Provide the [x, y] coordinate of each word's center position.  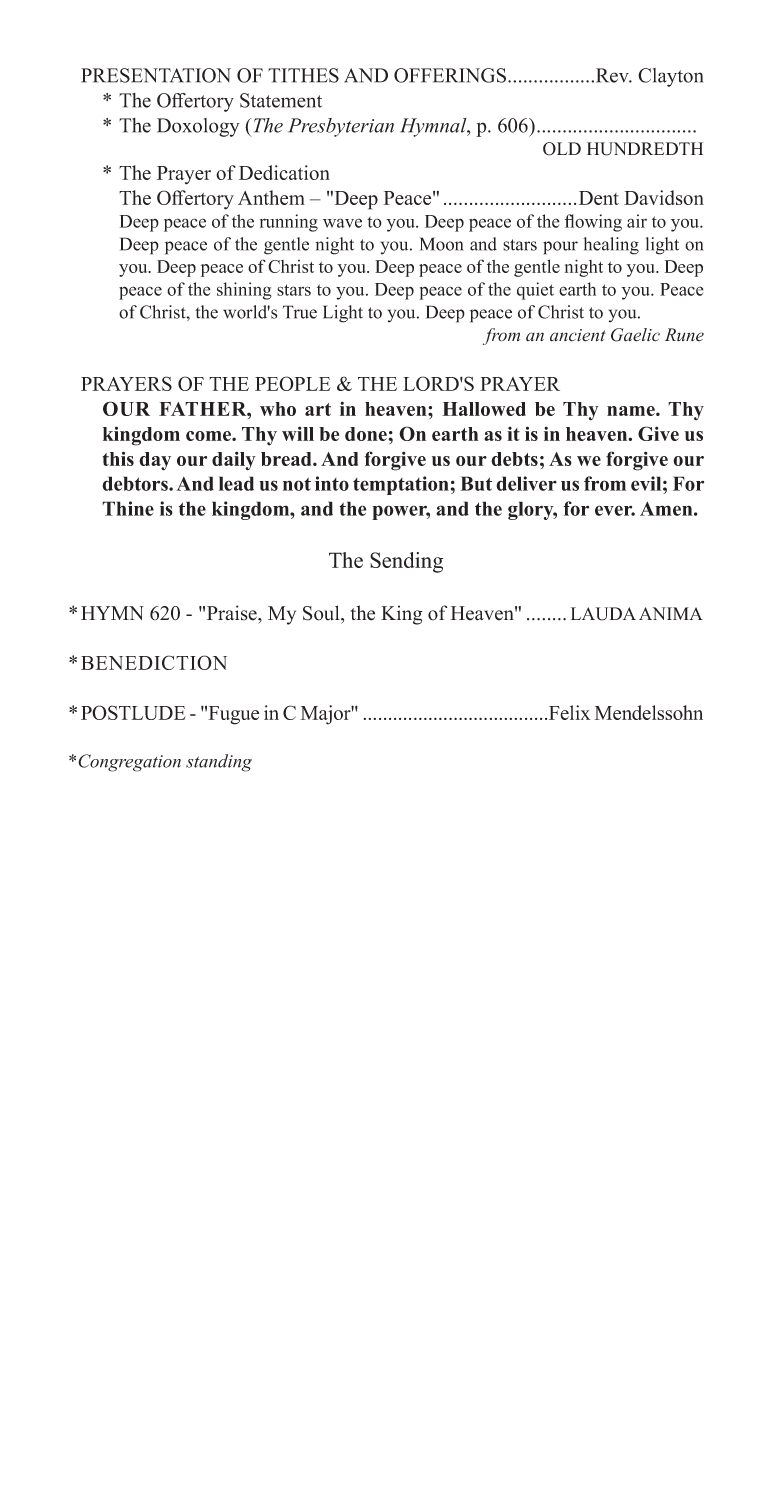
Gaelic [635, 335]
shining [244, 291]
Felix [569, 712]
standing [219, 763]
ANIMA [671, 613]
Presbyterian [341, 127]
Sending [406, 562]
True [300, 312]
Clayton [670, 77]
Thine [128, 508]
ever [615, 510]
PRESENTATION [156, 75]
